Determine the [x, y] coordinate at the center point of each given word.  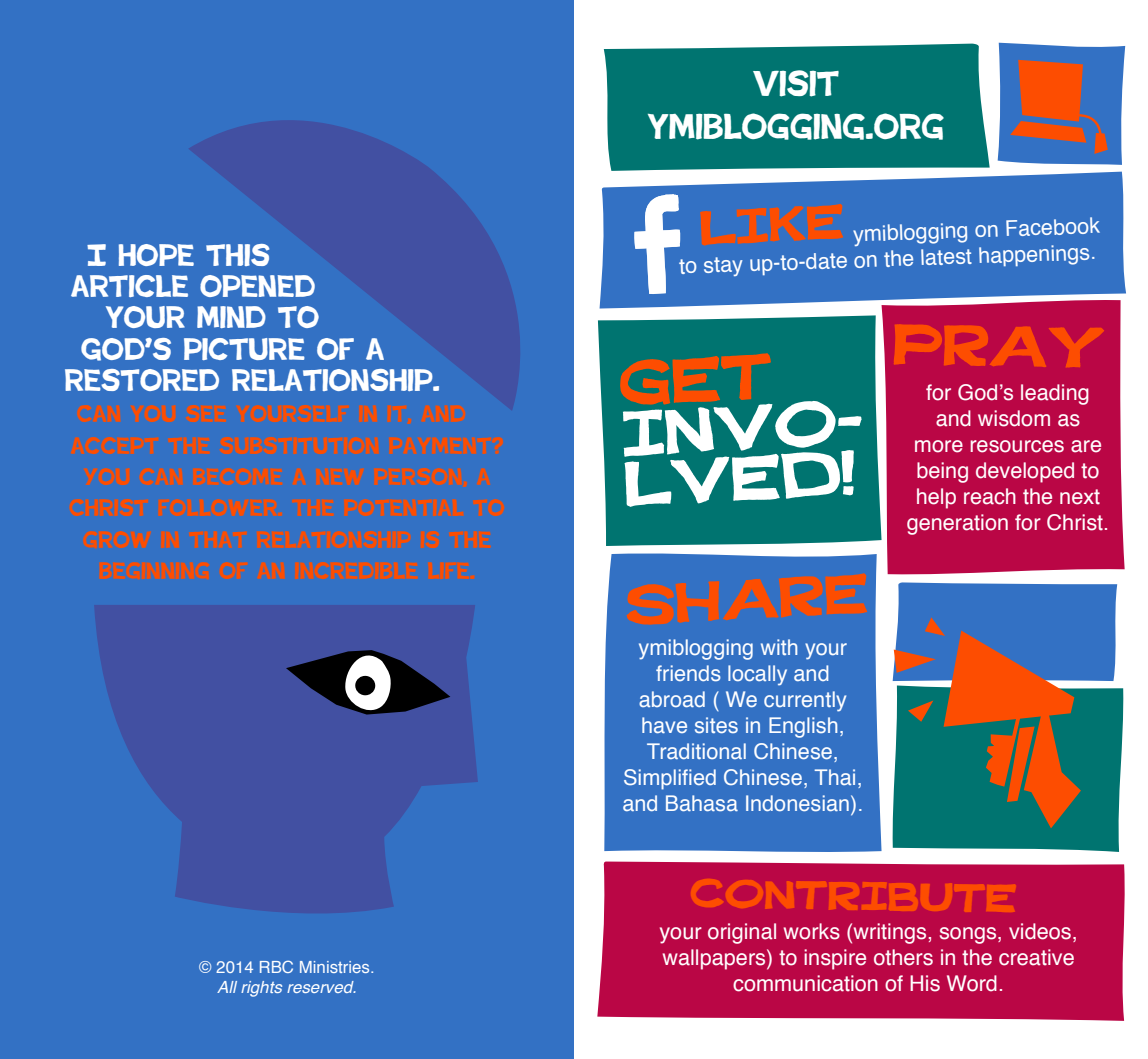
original [742, 933]
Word [972, 983]
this [237, 255]
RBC [276, 966]
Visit [796, 83]
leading [1055, 394]
